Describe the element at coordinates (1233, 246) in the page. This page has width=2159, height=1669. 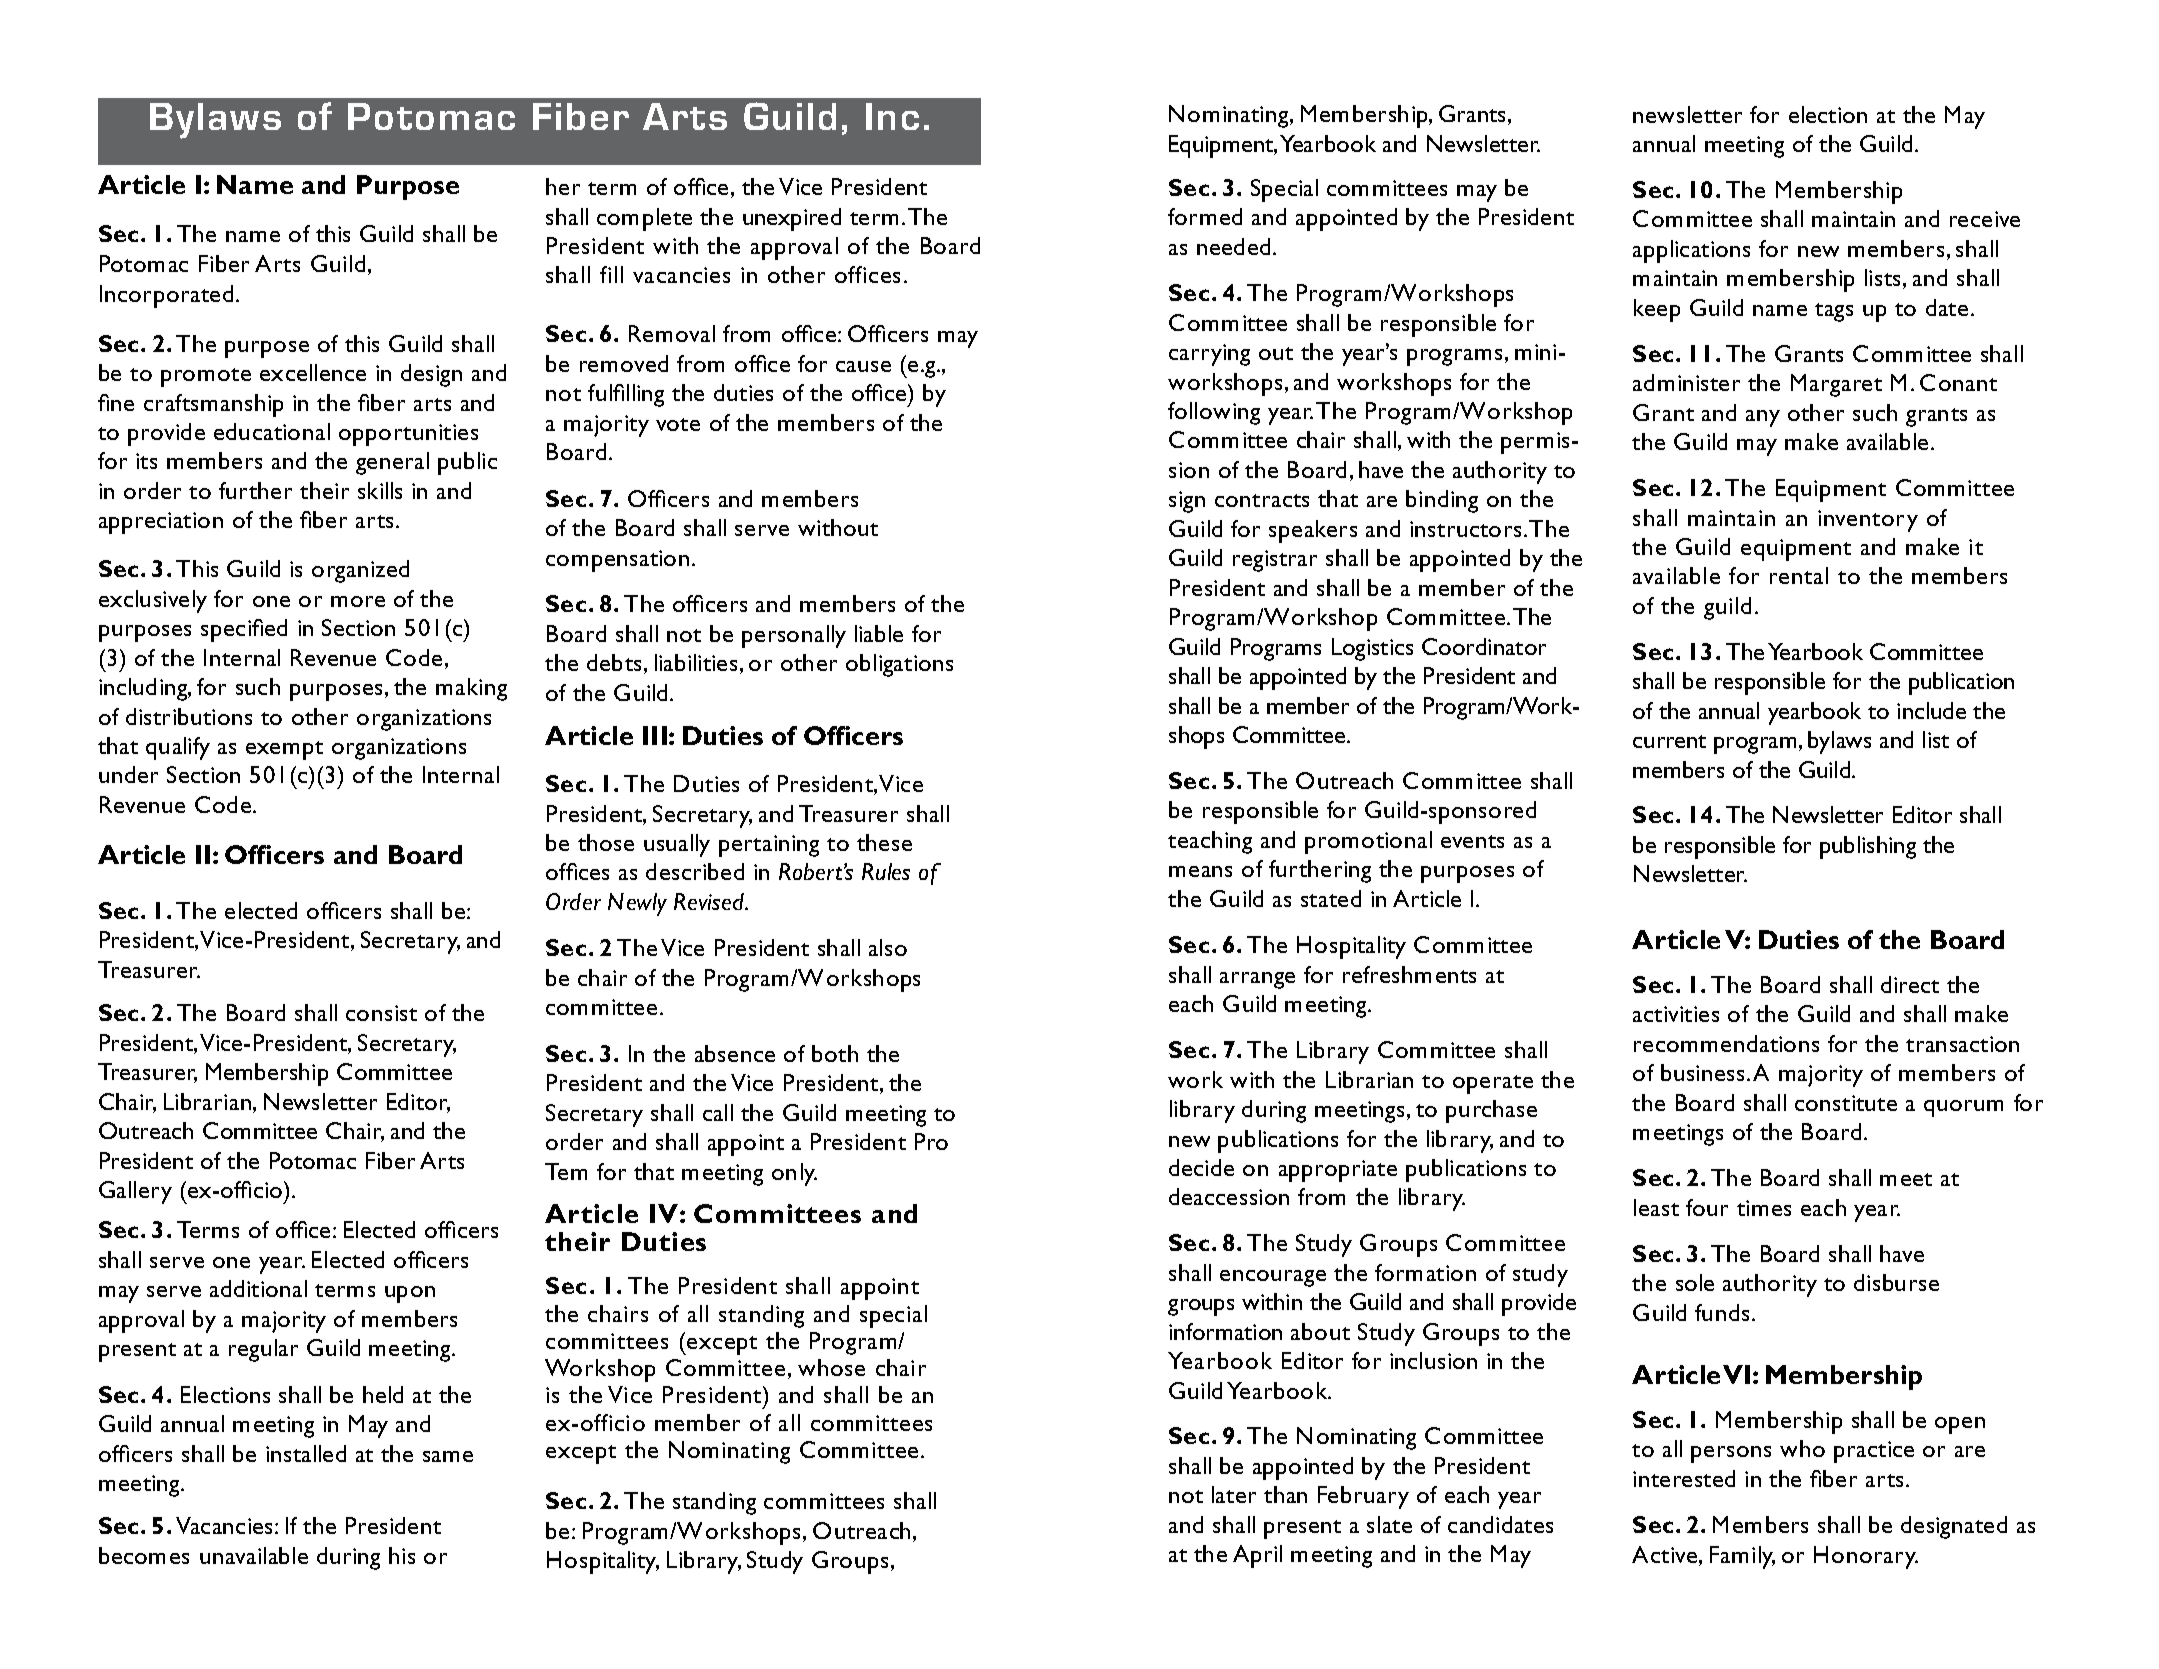
I see `needed` at that location.
